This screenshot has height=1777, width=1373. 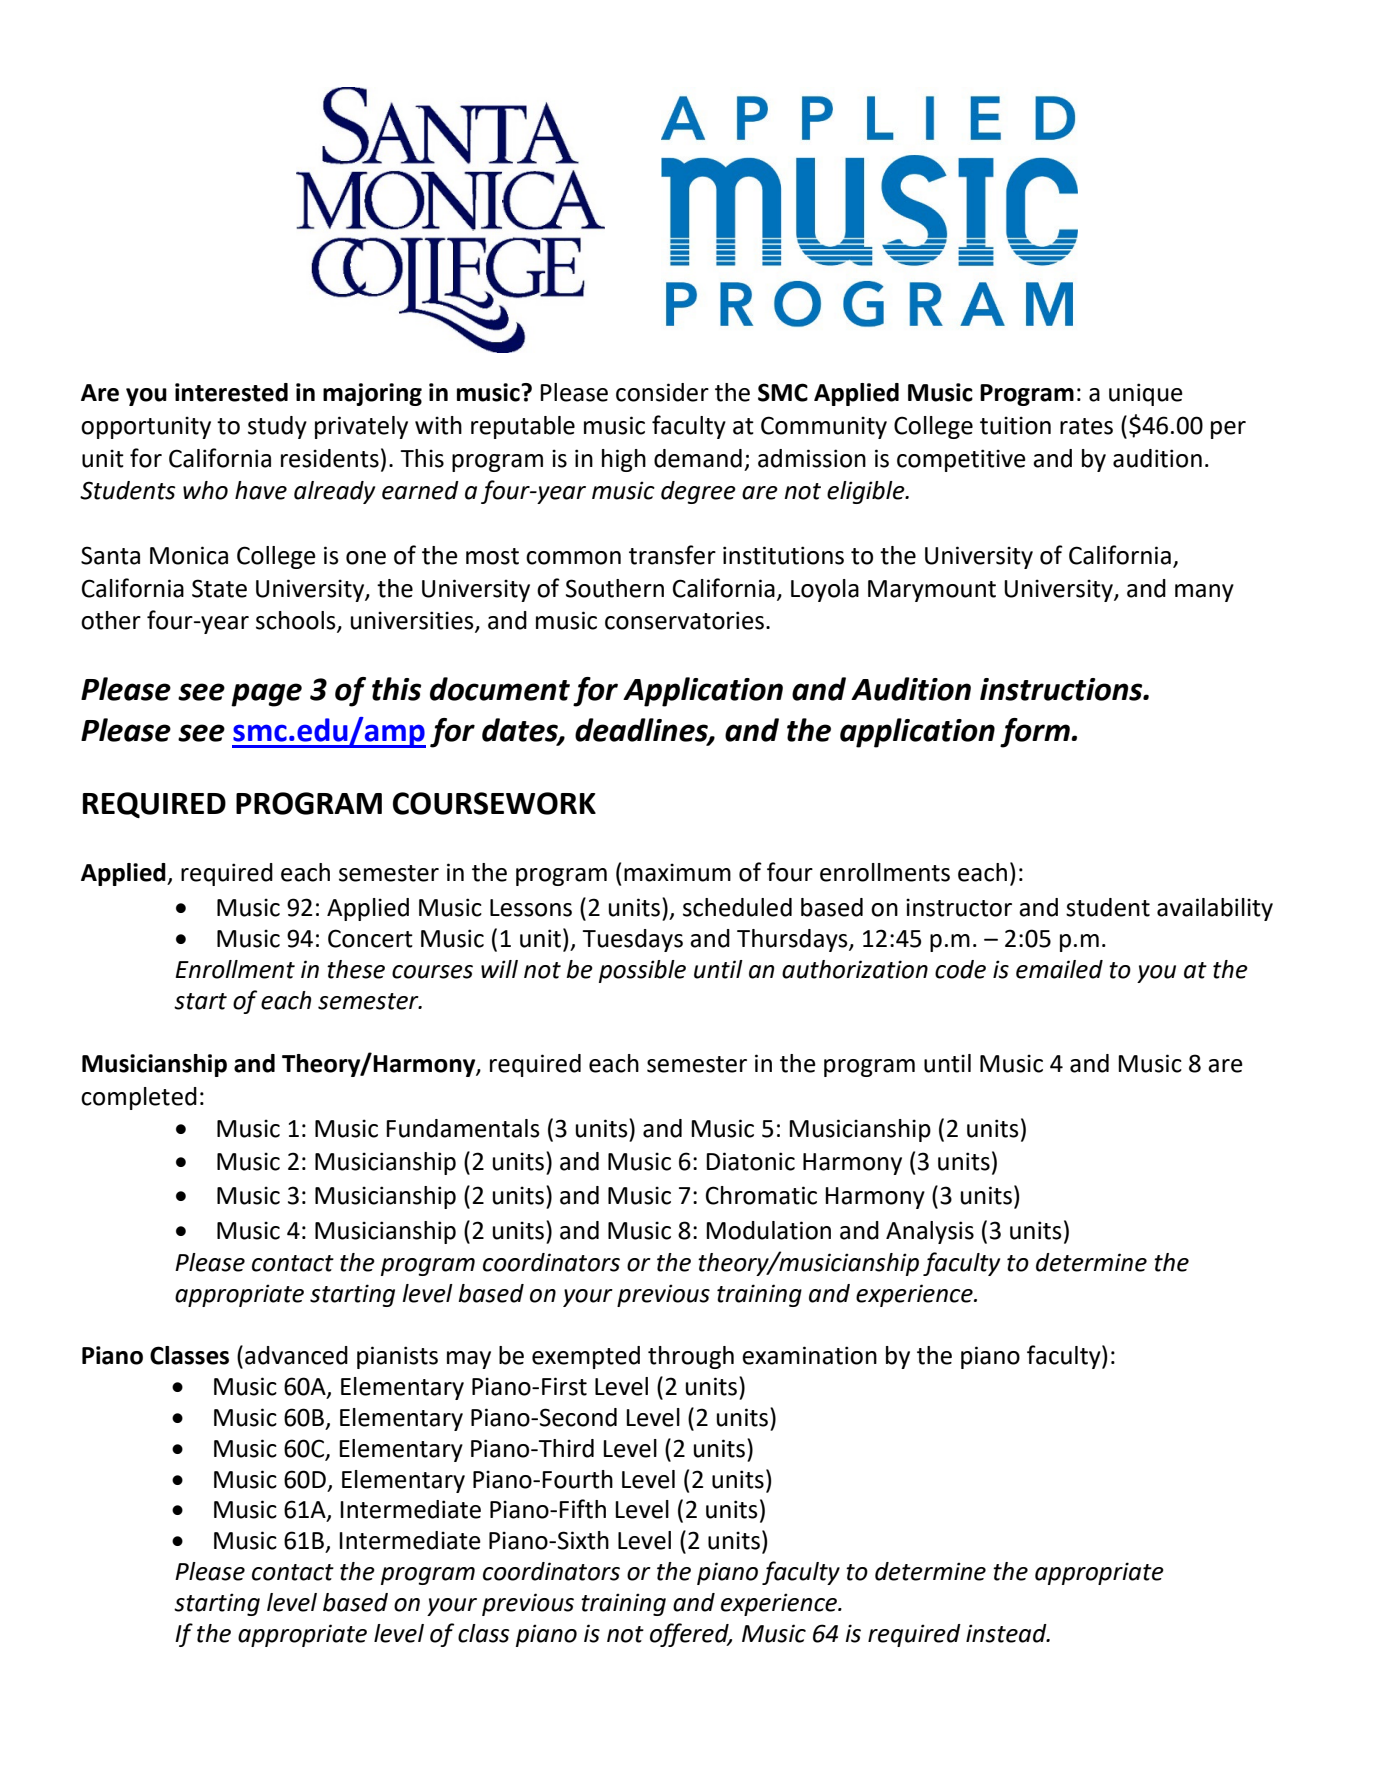 What do you see at coordinates (698, 458) in the screenshot?
I see `demand` at bounding box center [698, 458].
